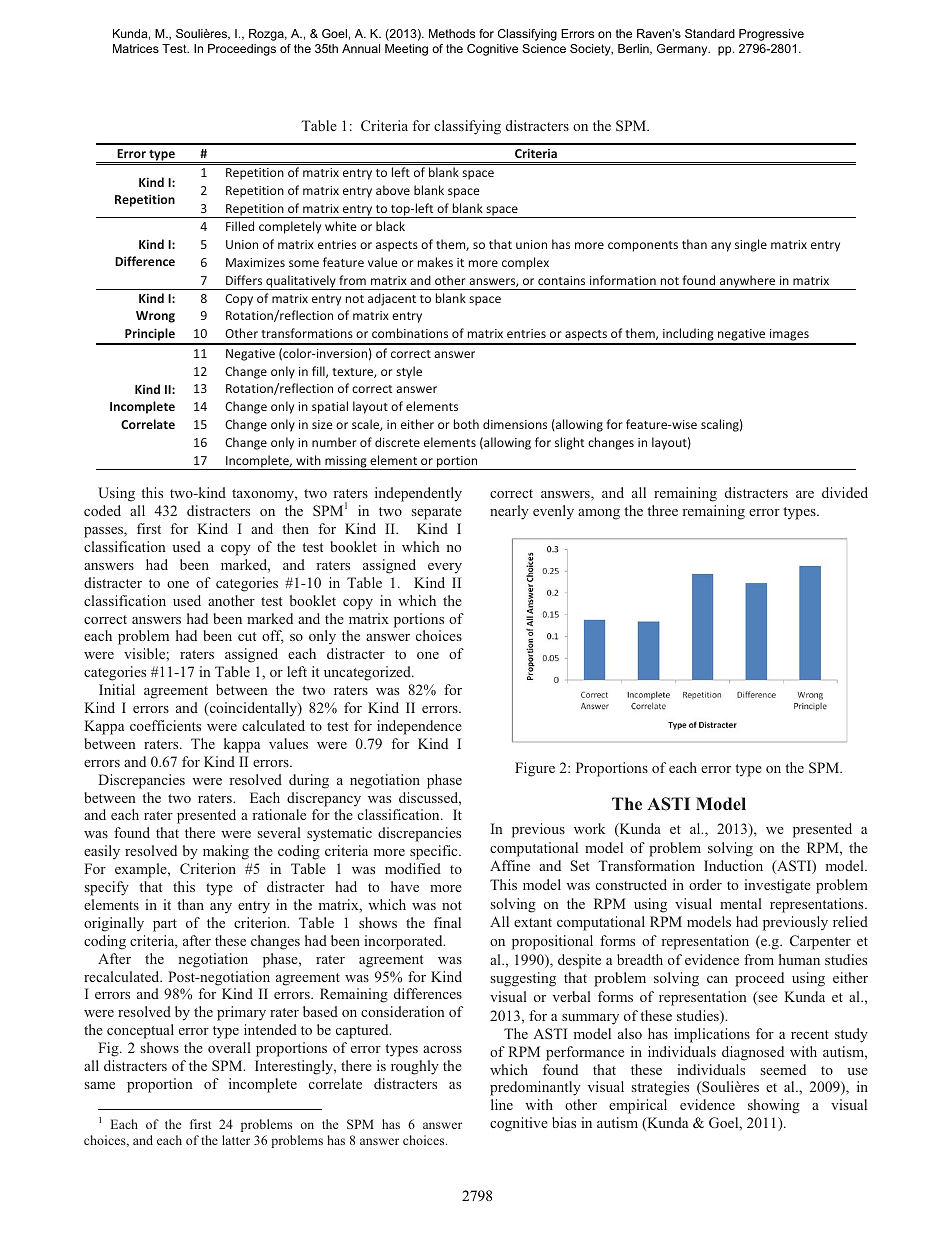 The width and height of the page is (952, 1233). Describe the element at coordinates (102, 510) in the page. I see `coded` at that location.
